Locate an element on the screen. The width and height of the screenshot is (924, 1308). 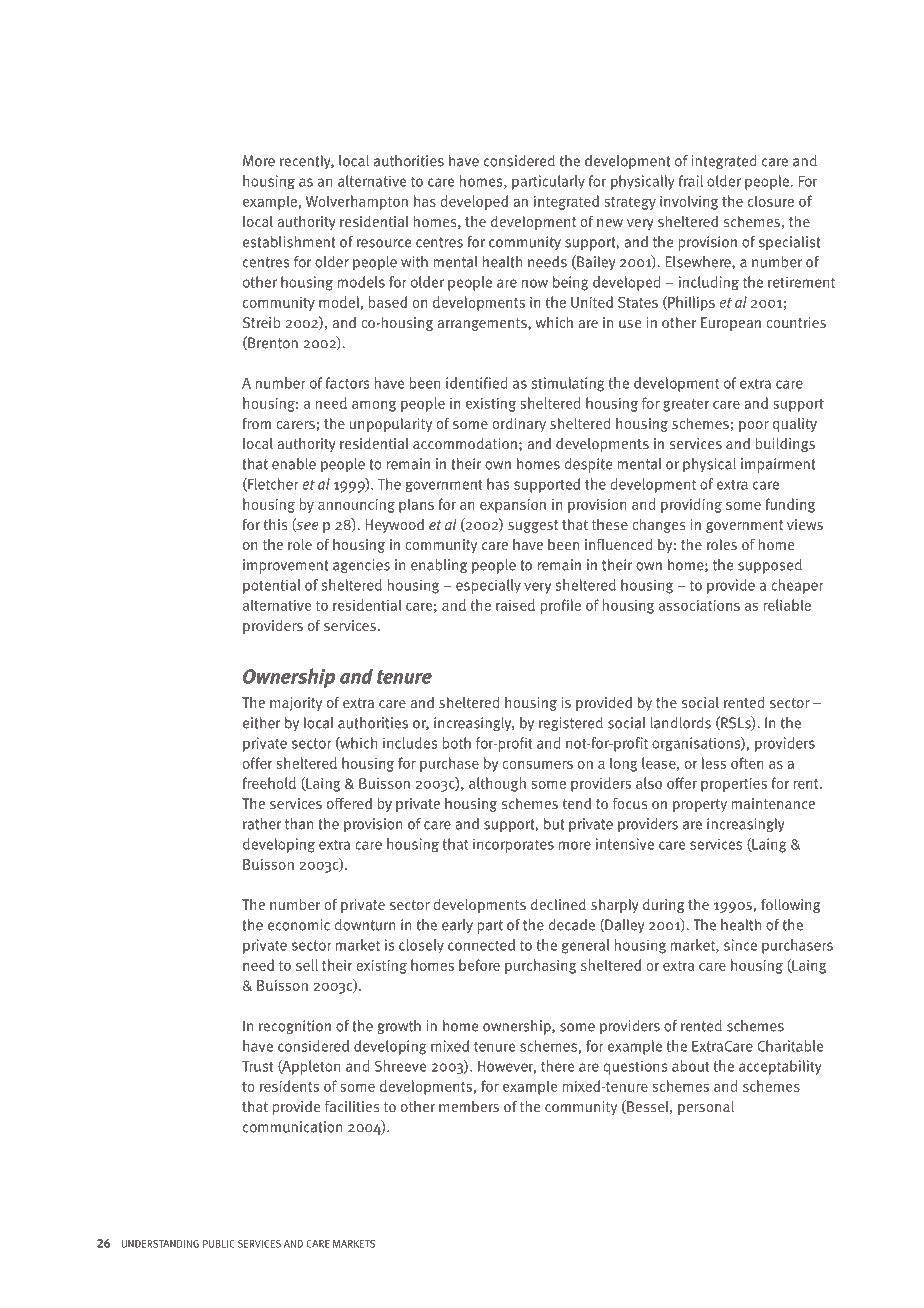
impairment is located at coordinates (778, 465).
